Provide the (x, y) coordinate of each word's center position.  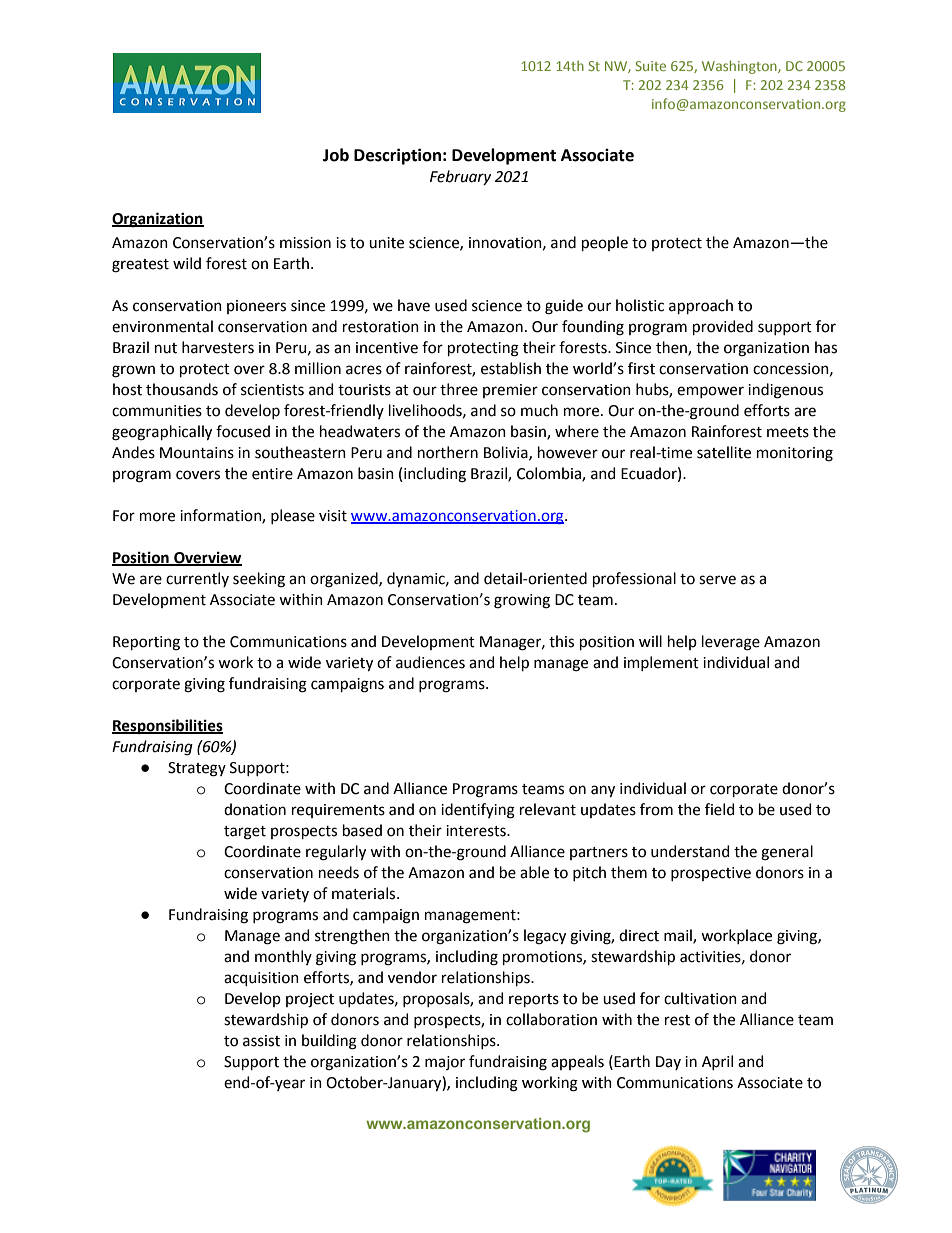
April (717, 1062)
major (445, 1063)
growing (522, 601)
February (460, 177)
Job (336, 155)
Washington (740, 67)
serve (717, 580)
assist (261, 1041)
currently (197, 579)
